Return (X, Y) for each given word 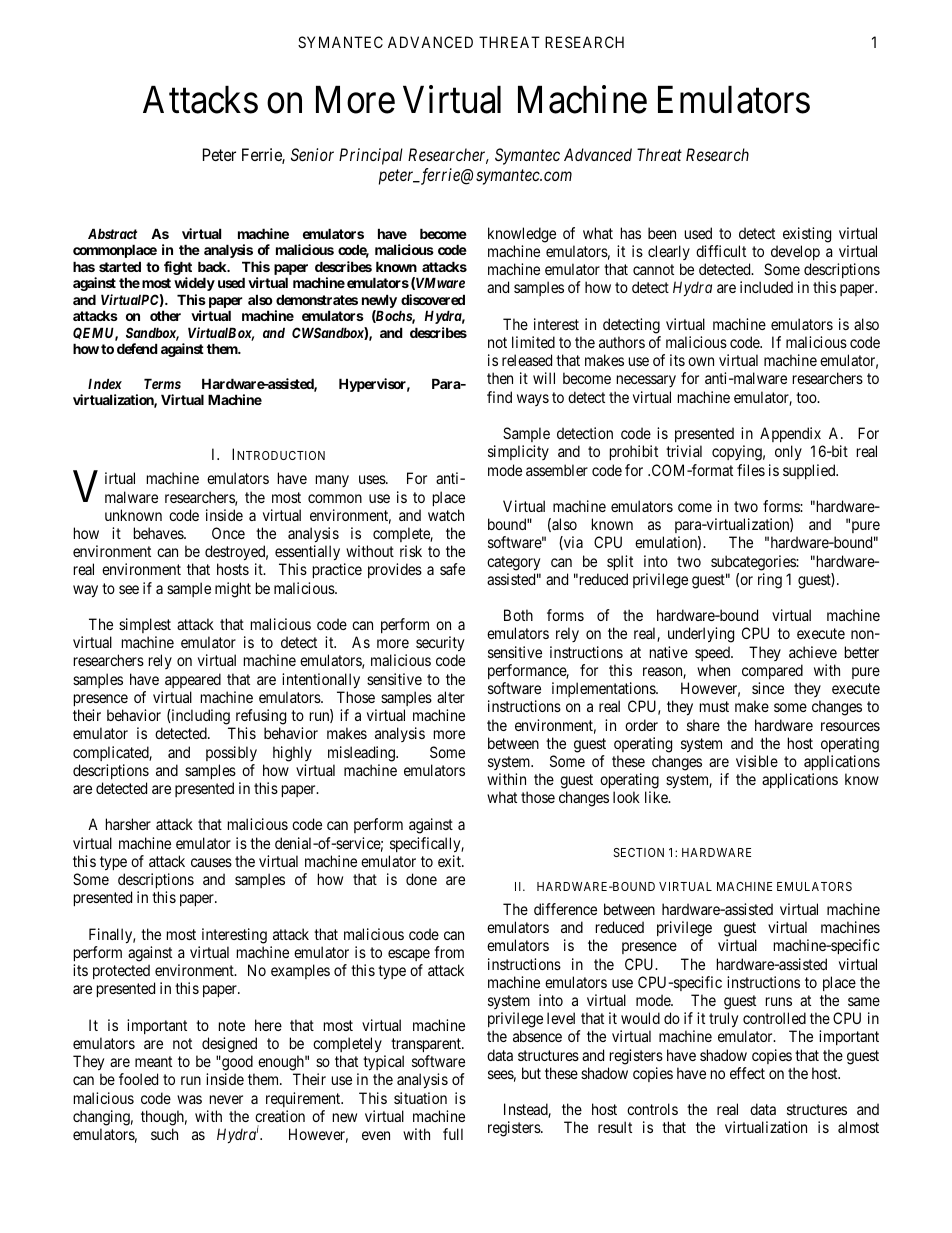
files (751, 470)
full (453, 1134)
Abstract (112, 233)
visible (757, 761)
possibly (231, 753)
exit (450, 861)
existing (807, 235)
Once (228, 533)
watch (446, 515)
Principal (371, 156)
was (189, 1099)
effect (747, 1073)
